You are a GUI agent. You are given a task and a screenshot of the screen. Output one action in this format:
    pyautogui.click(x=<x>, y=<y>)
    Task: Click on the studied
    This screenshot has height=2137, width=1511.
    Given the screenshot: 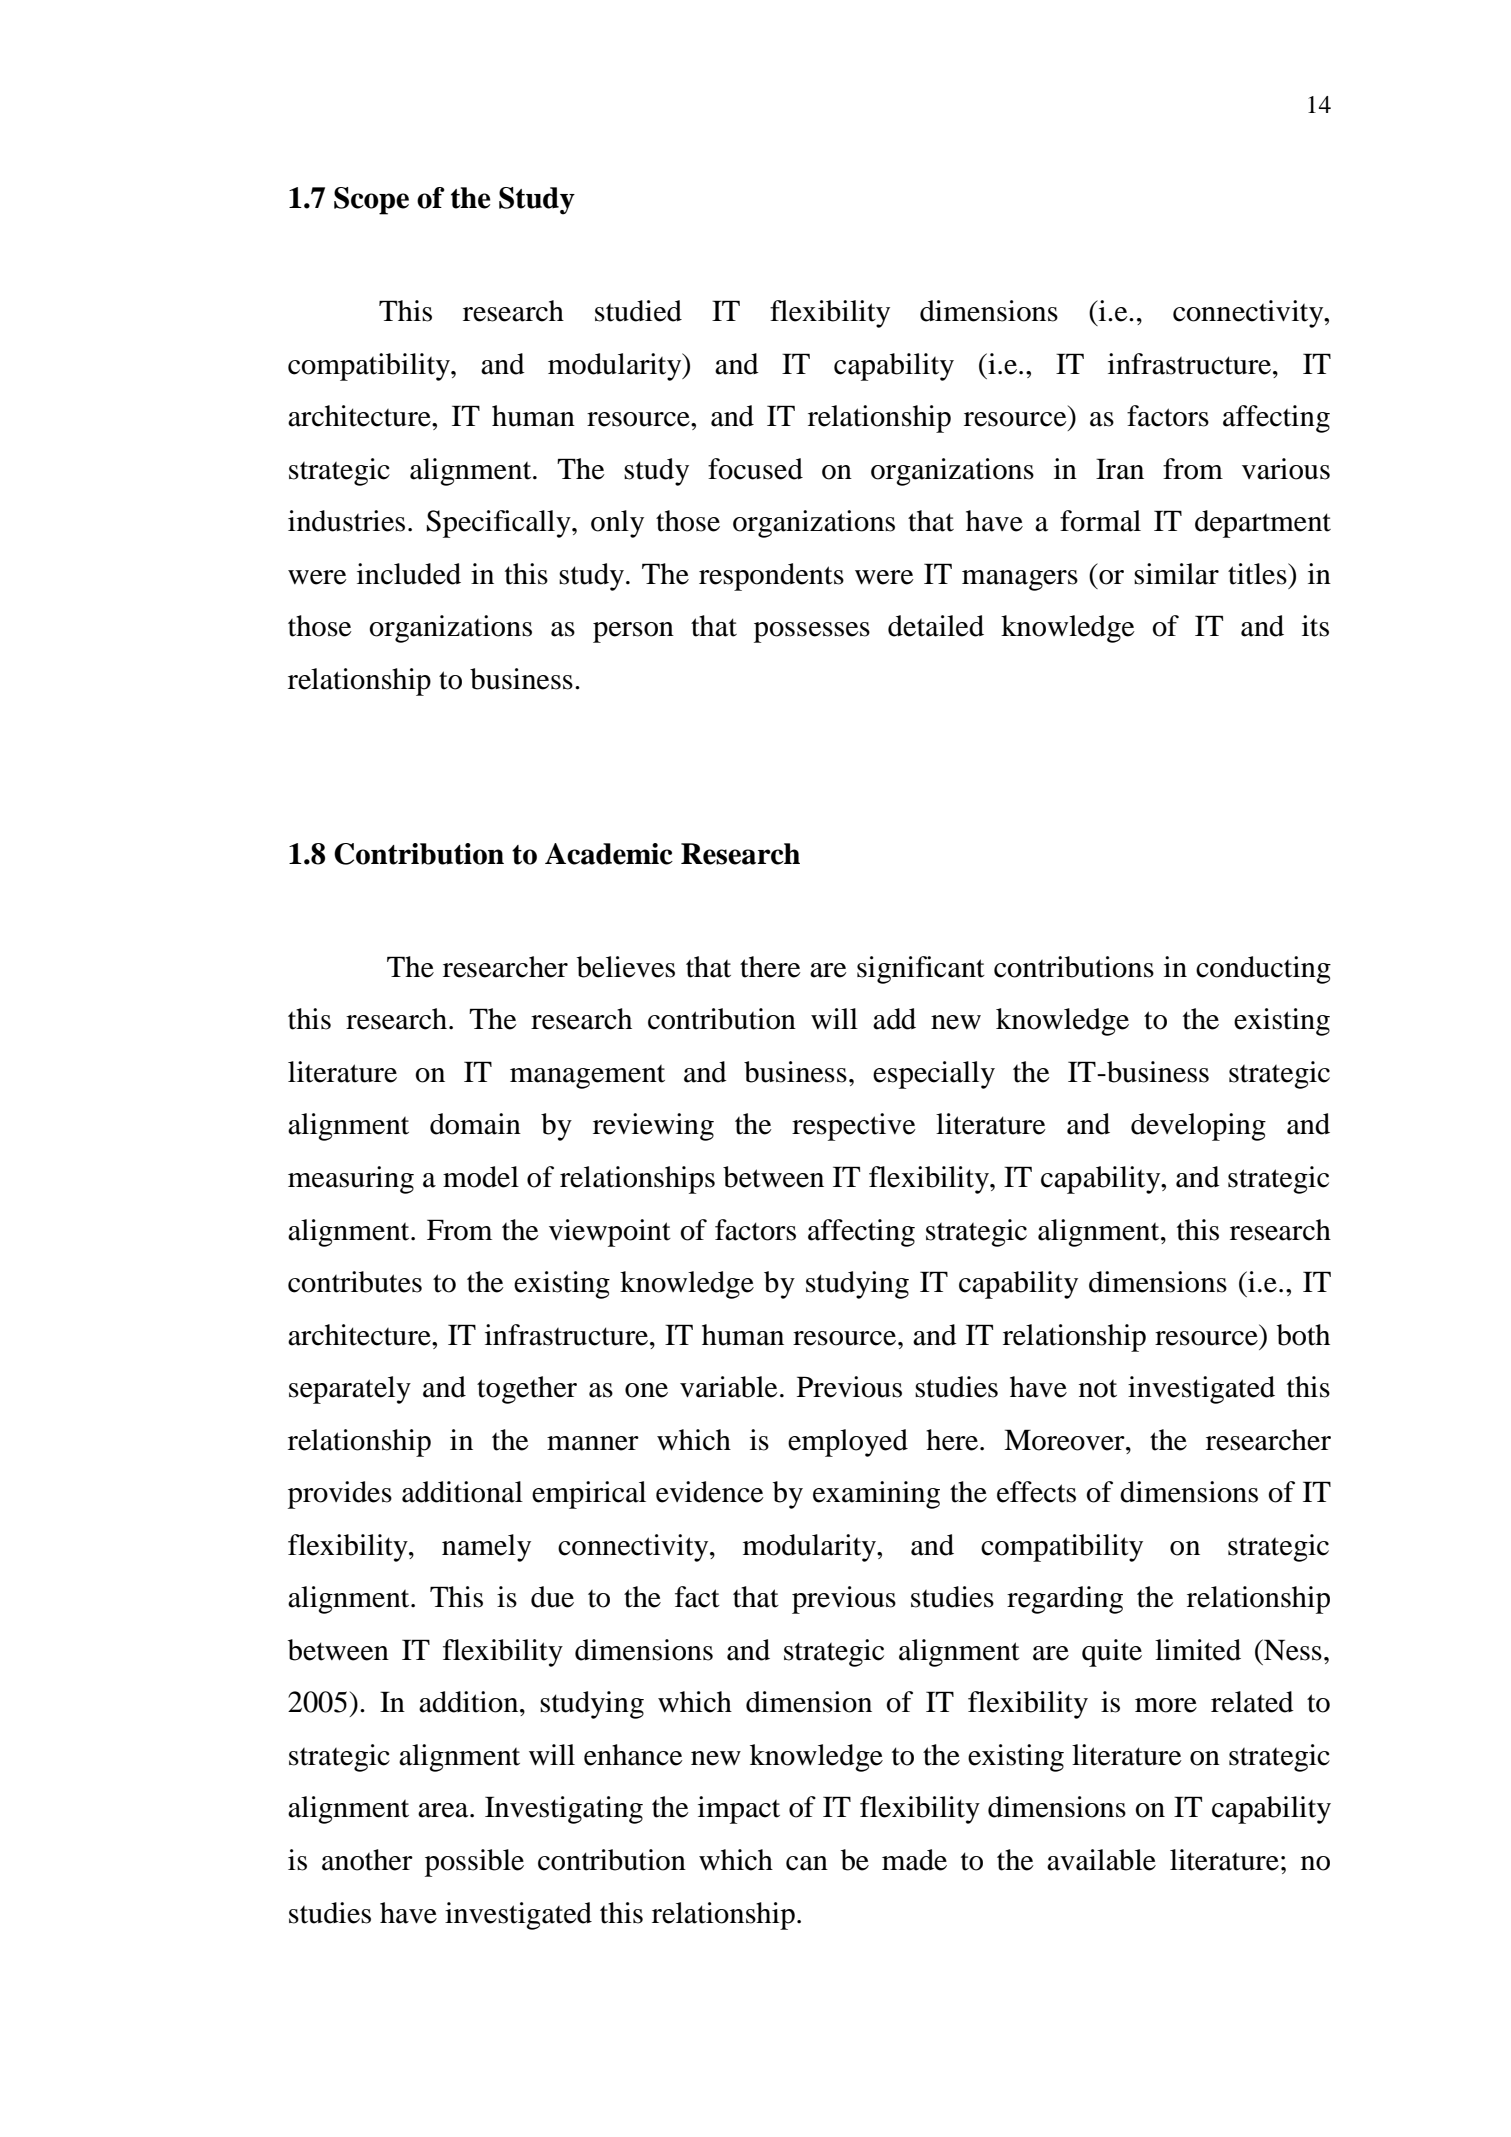 What is the action you would take?
    pyautogui.click(x=638, y=311)
